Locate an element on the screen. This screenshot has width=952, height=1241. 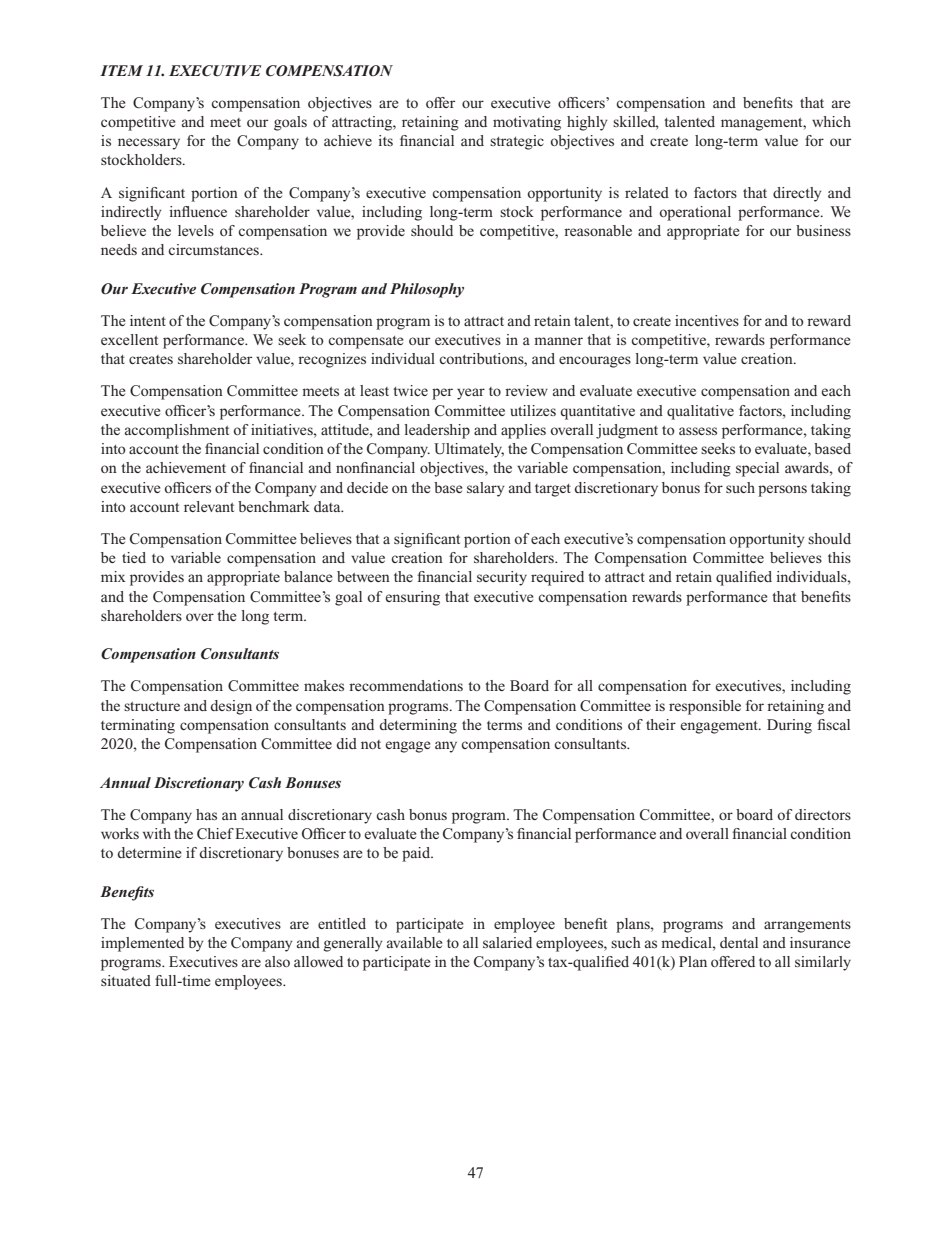
relevant is located at coordinates (209, 506).
